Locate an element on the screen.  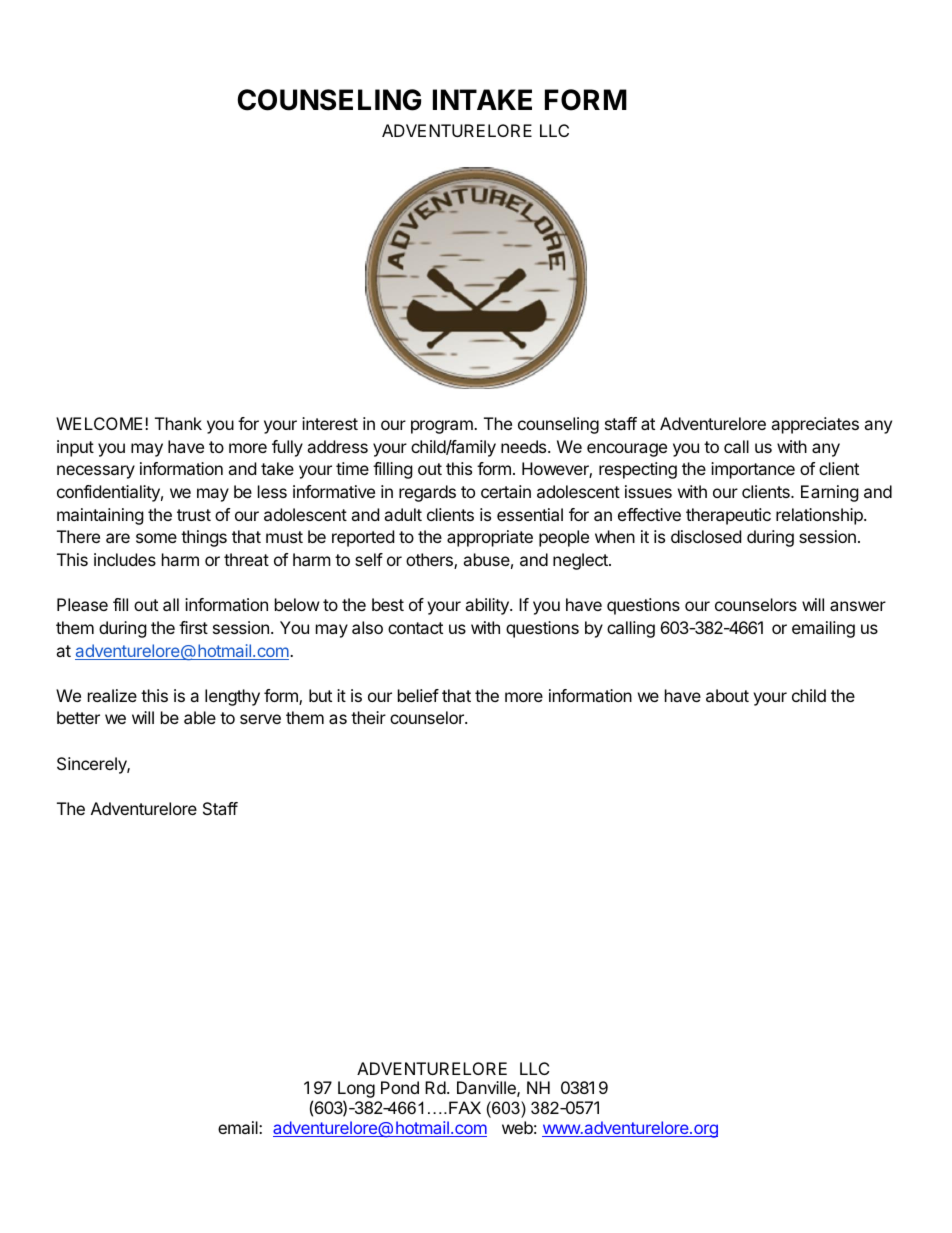
about is located at coordinates (727, 695).
